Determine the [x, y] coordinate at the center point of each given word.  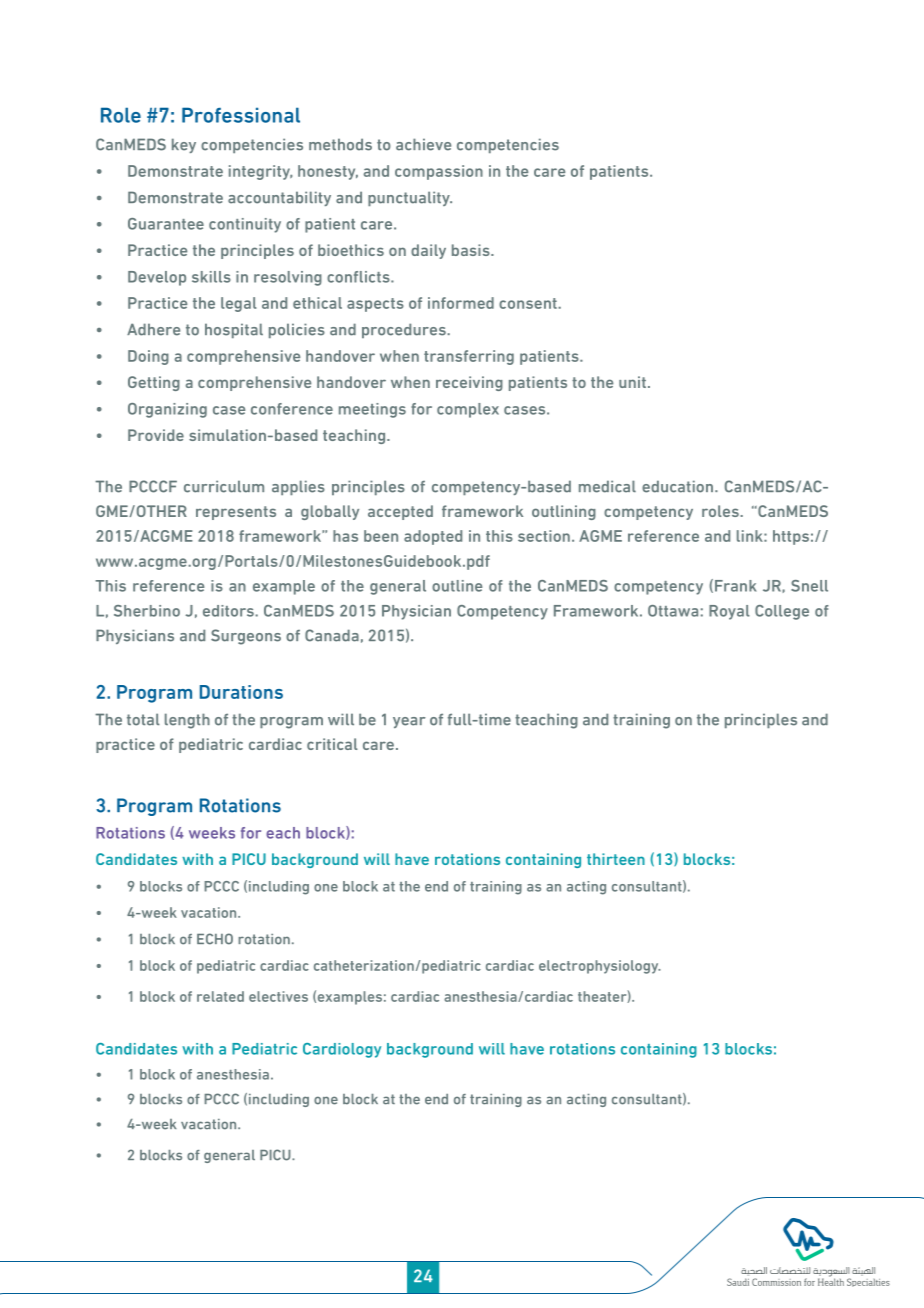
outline [457, 586]
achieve [423, 144]
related [220, 996]
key [184, 145]
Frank [736, 586]
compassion [439, 172]
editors [229, 611]
